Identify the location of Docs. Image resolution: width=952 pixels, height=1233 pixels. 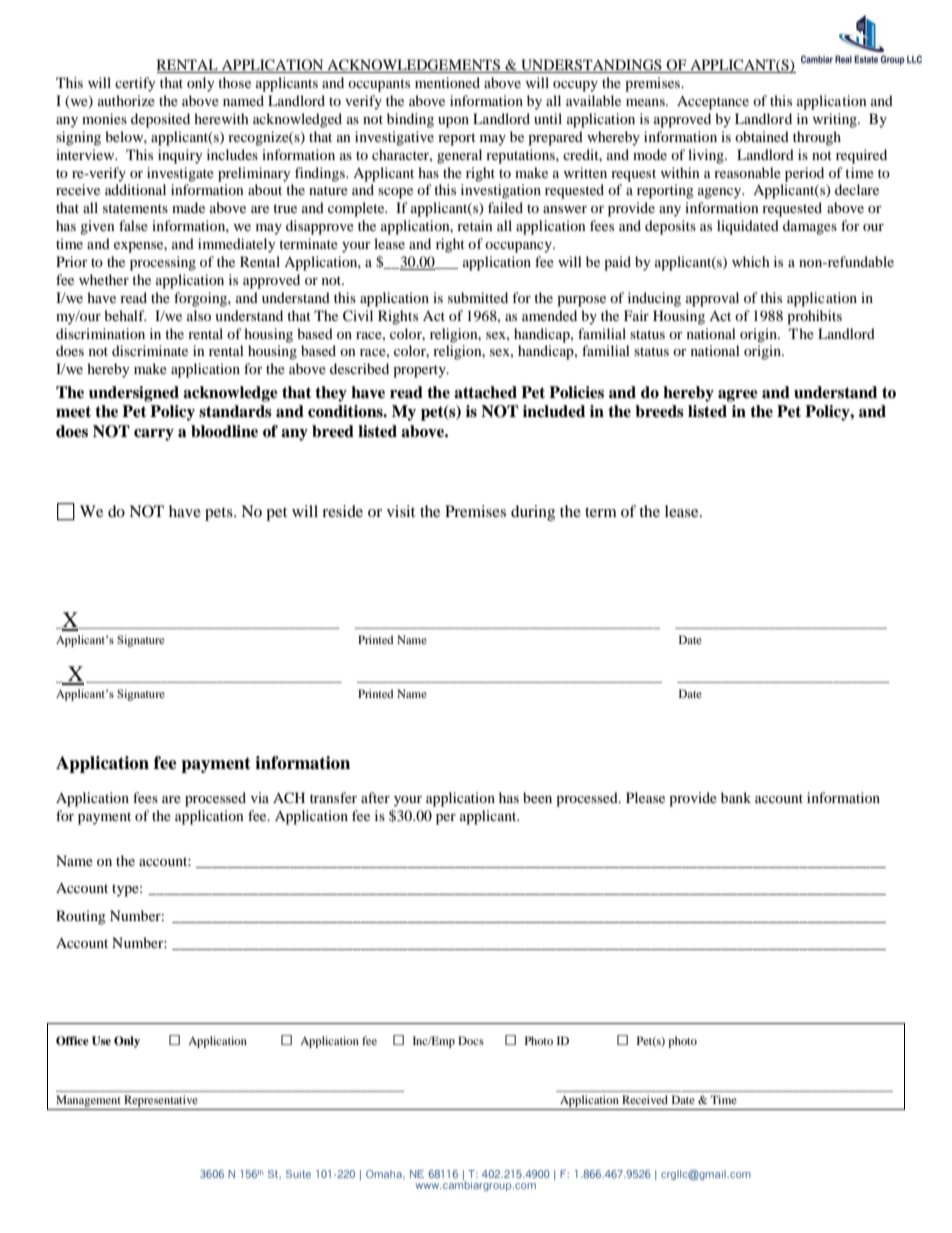
(471, 1040).
